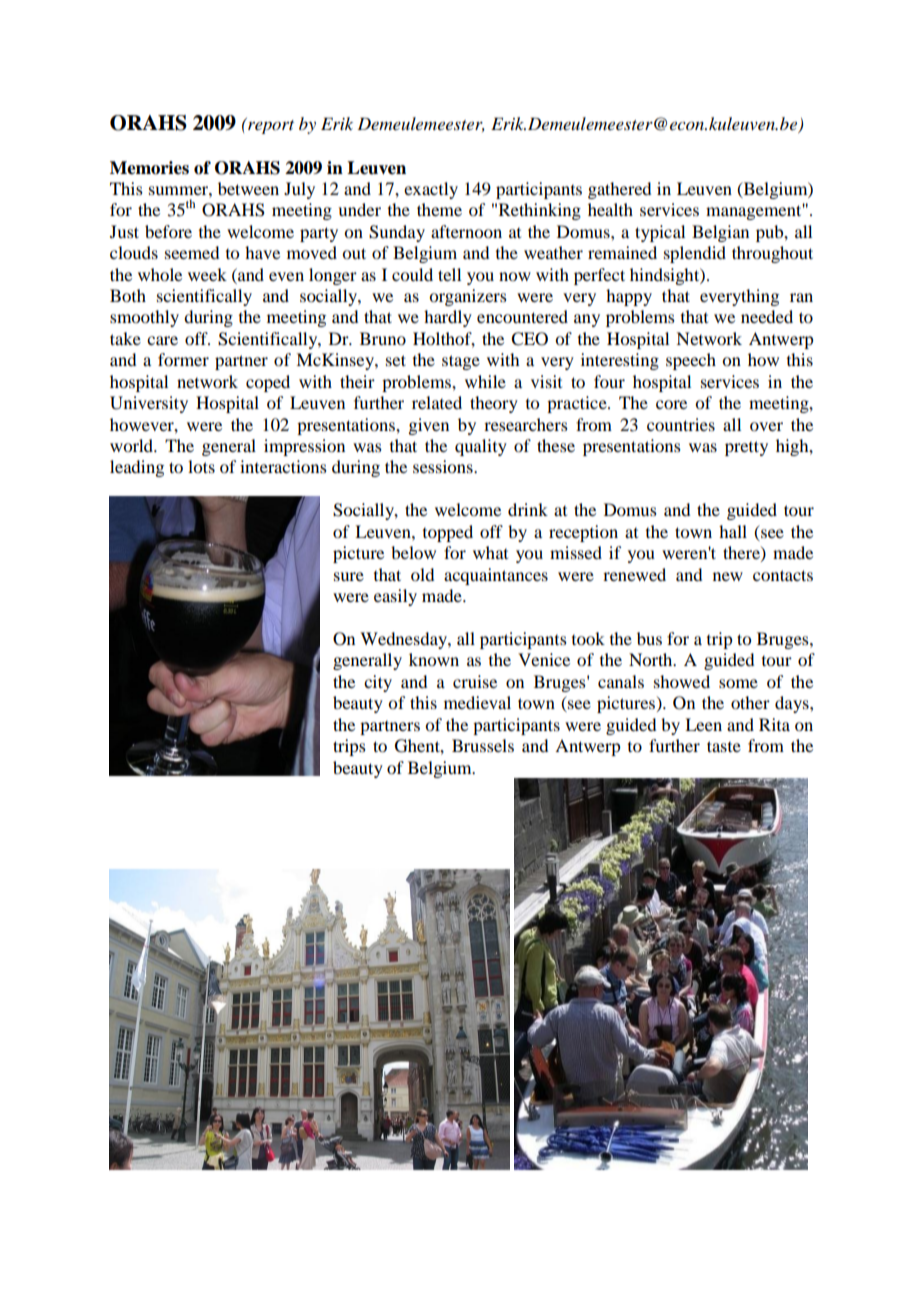 The width and height of the image is (924, 1308). What do you see at coordinates (201, 466) in the image?
I see `lots` at bounding box center [201, 466].
